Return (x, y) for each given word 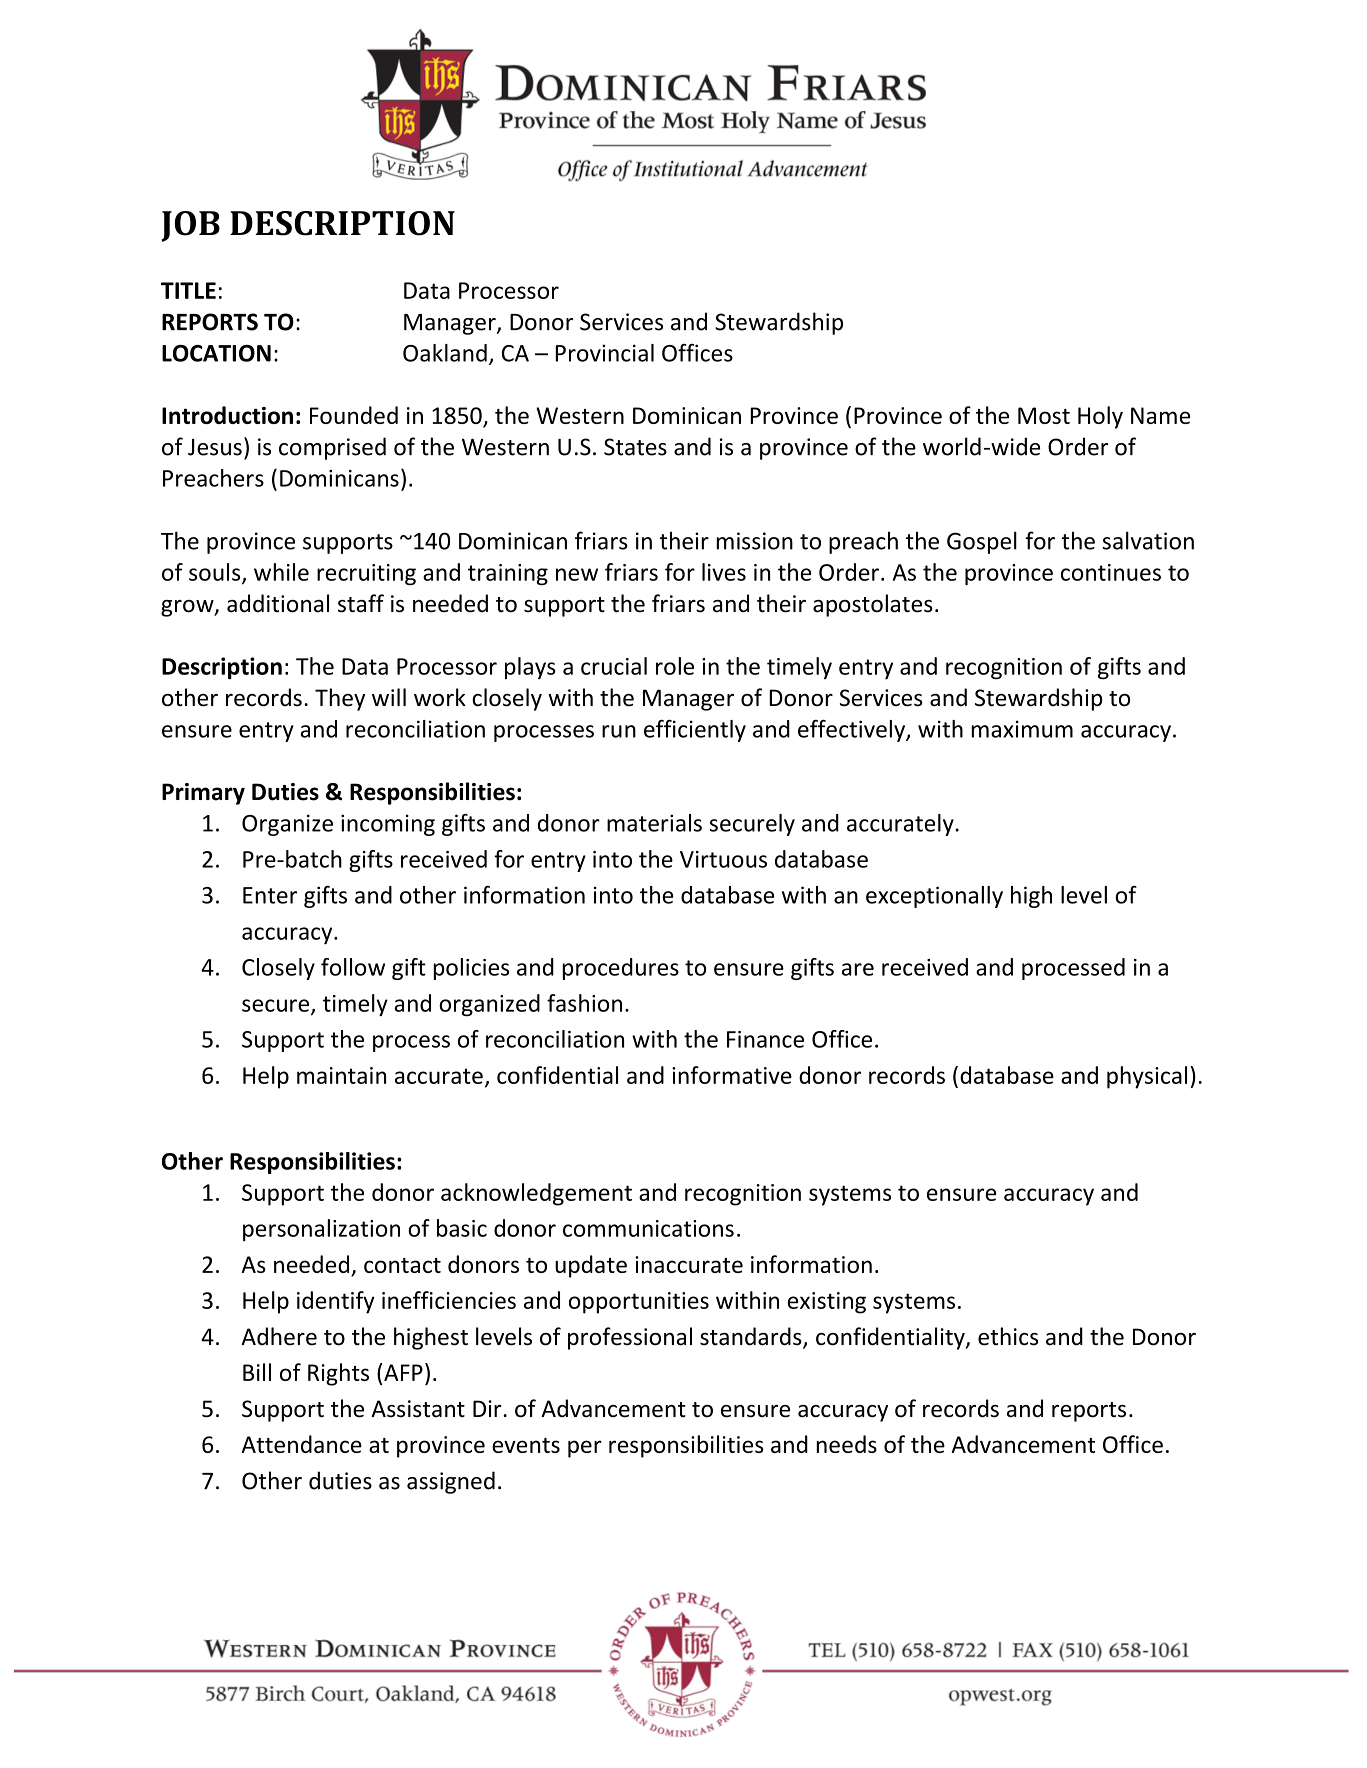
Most (1044, 415)
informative (732, 1075)
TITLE (188, 290)
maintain (341, 1075)
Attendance (301, 1444)
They (340, 699)
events (526, 1445)
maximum (1022, 729)
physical (1147, 1077)
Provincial (604, 353)
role (675, 666)
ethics (1008, 1336)
